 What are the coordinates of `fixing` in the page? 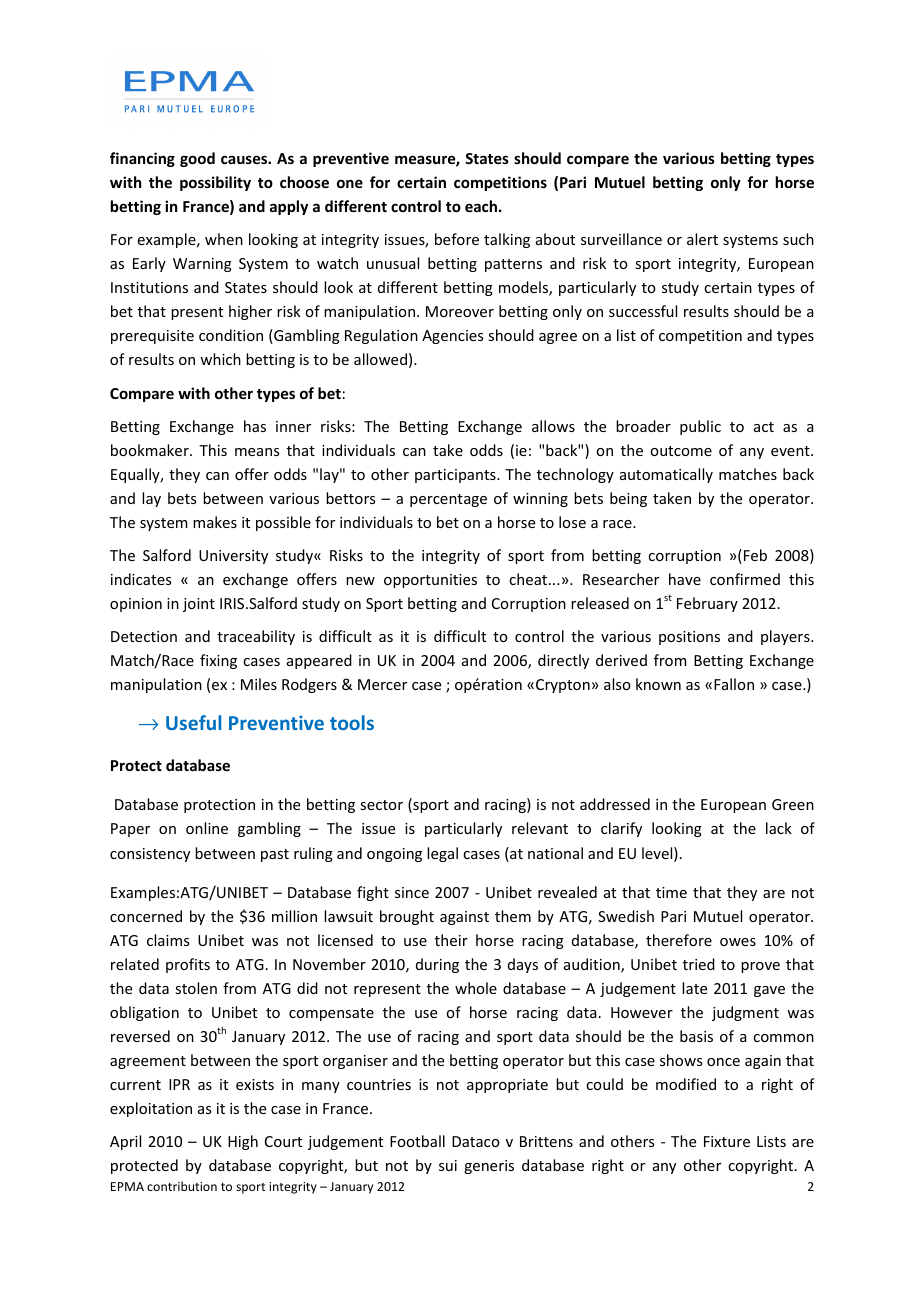 It's located at (218, 661).
